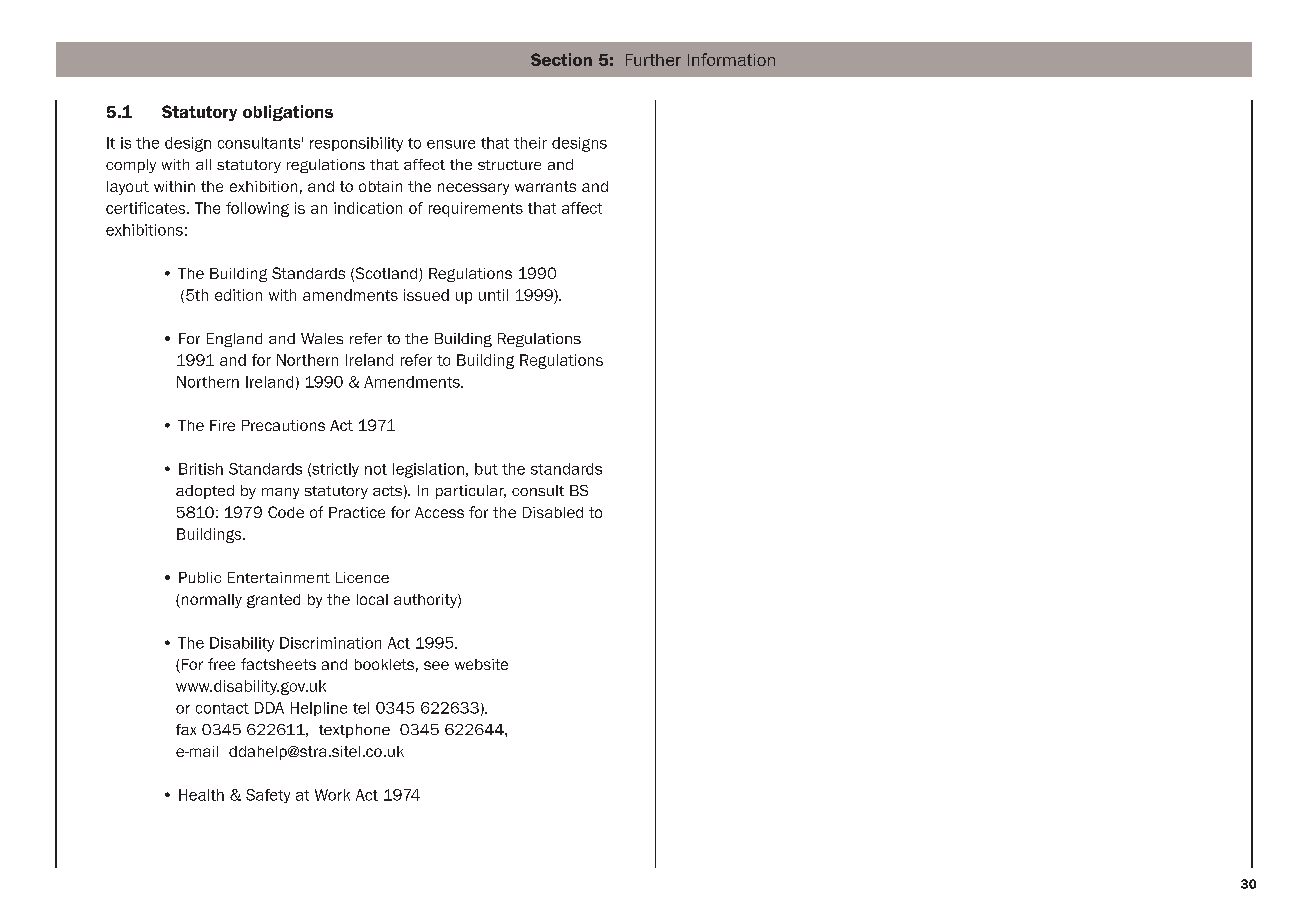  Describe the element at coordinates (653, 60) in the screenshot. I see `Further` at that location.
